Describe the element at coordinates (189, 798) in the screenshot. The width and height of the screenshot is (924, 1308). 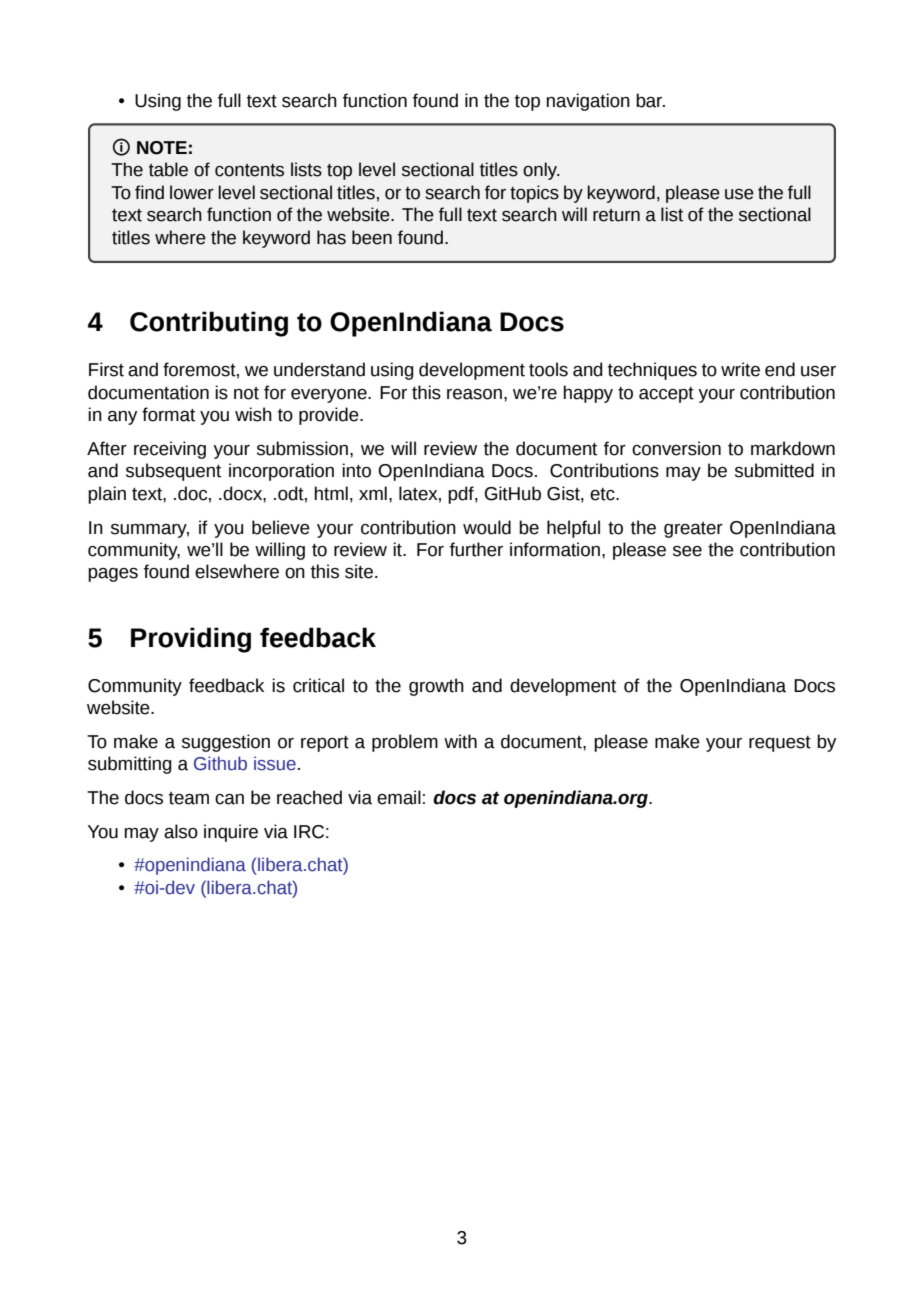
I see `team` at that location.
